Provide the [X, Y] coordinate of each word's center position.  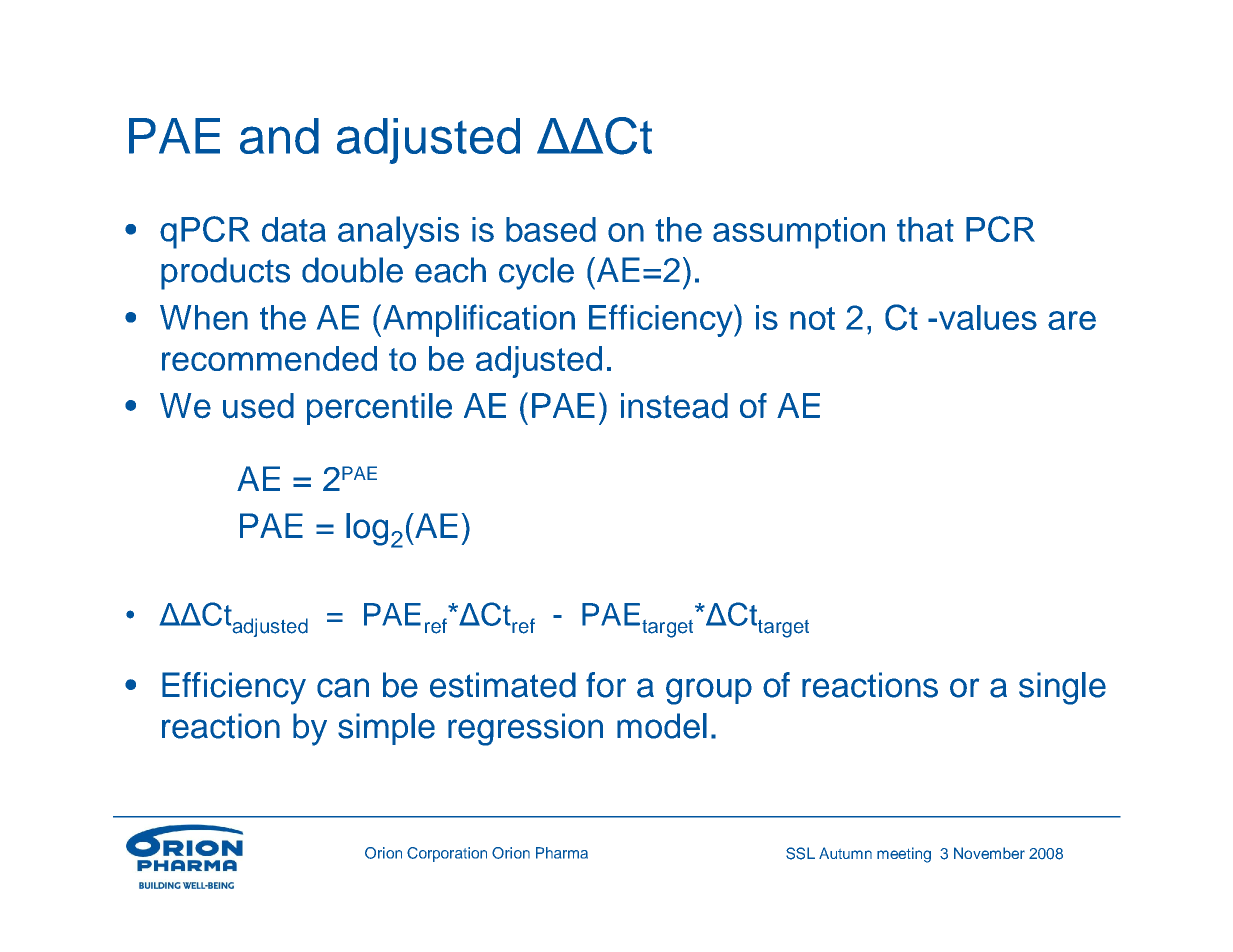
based [551, 229]
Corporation [447, 854]
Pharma [562, 853]
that [925, 229]
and [279, 136]
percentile [379, 409]
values [988, 317]
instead [674, 406]
